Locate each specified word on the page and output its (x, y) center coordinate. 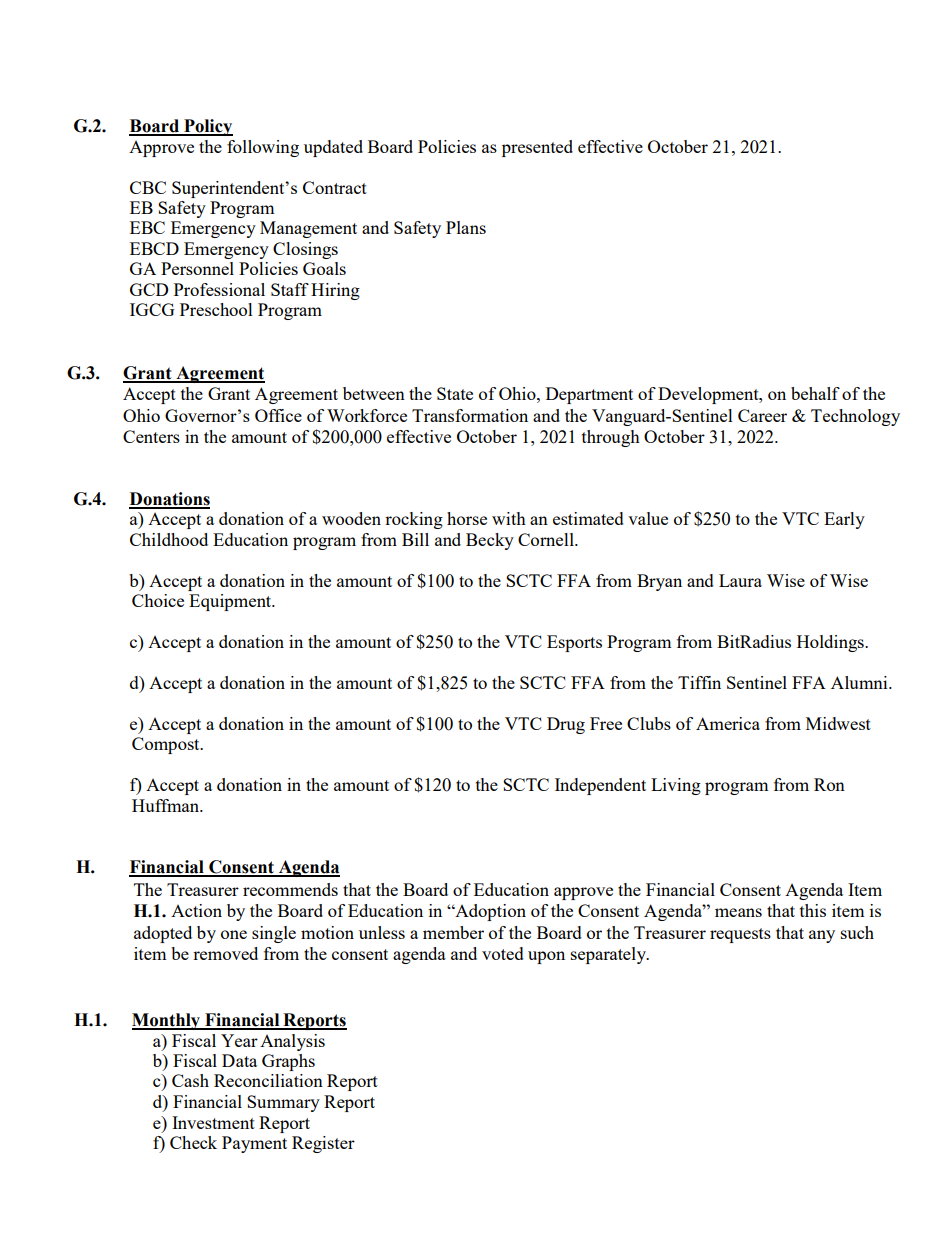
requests (740, 935)
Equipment (231, 602)
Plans (466, 227)
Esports (574, 643)
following (263, 148)
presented (537, 148)
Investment (213, 1122)
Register (323, 1144)
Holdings (831, 643)
